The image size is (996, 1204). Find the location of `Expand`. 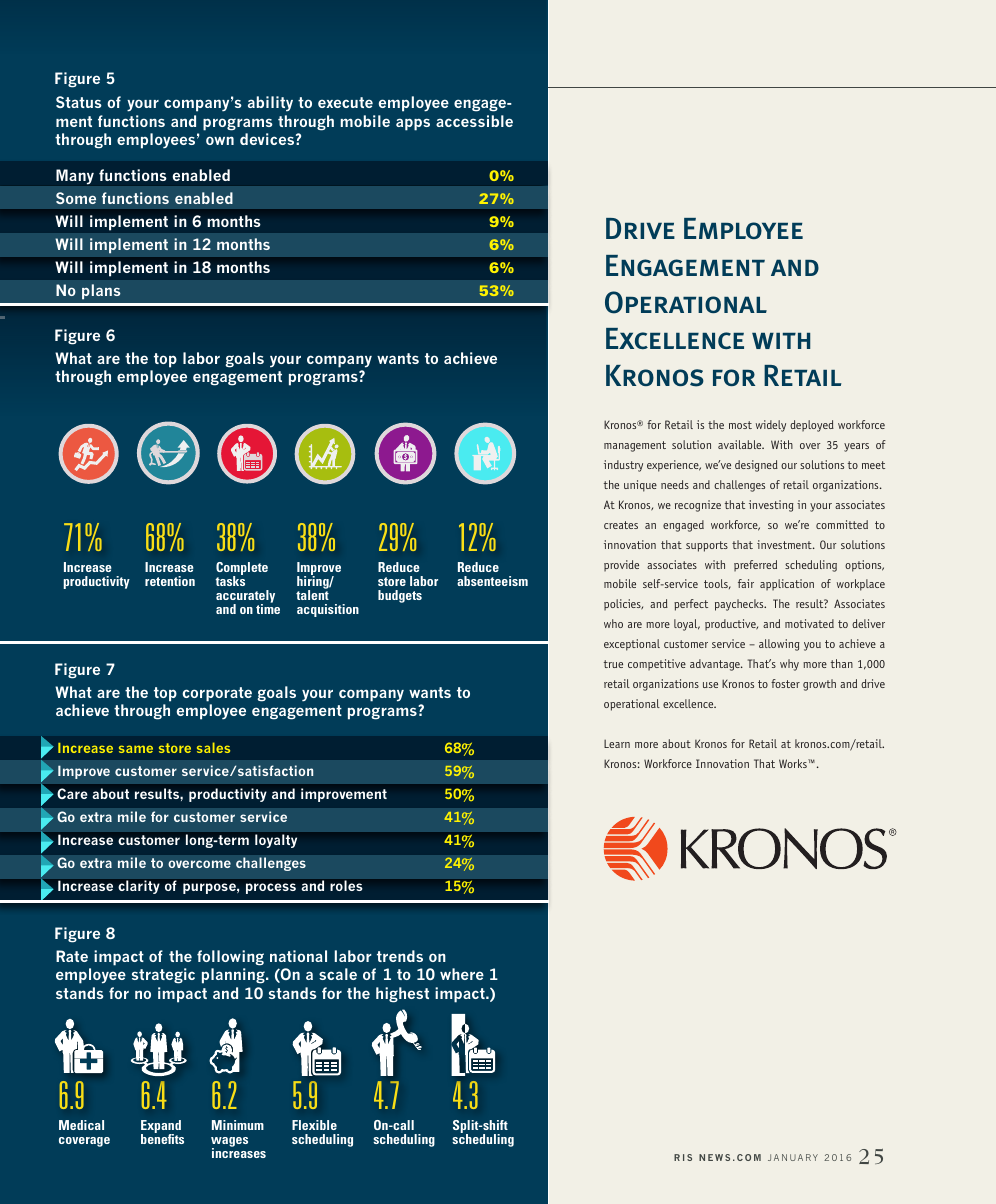

Expand is located at coordinates (161, 1128).
